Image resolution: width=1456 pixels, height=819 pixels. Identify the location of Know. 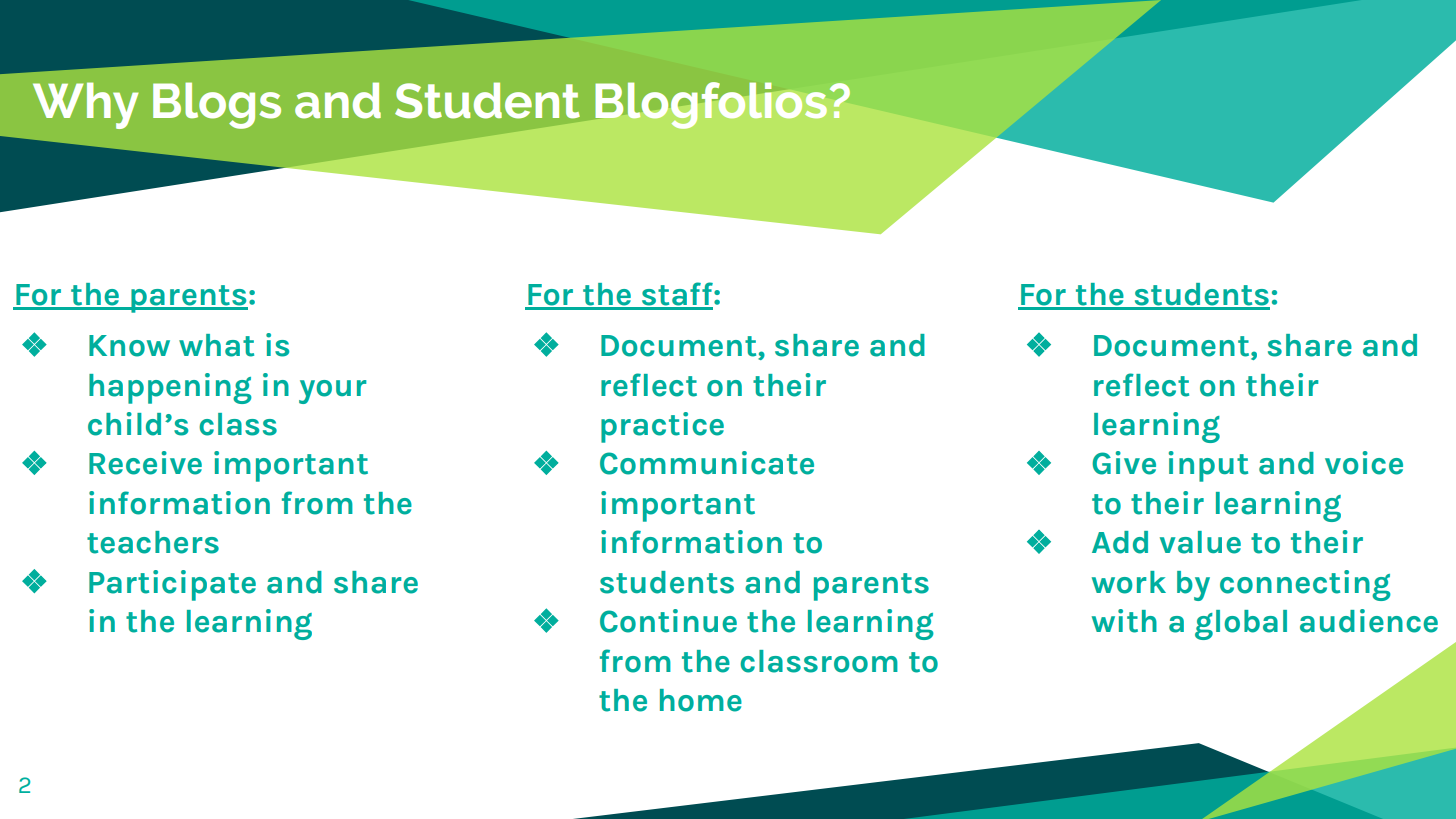
(129, 346).
